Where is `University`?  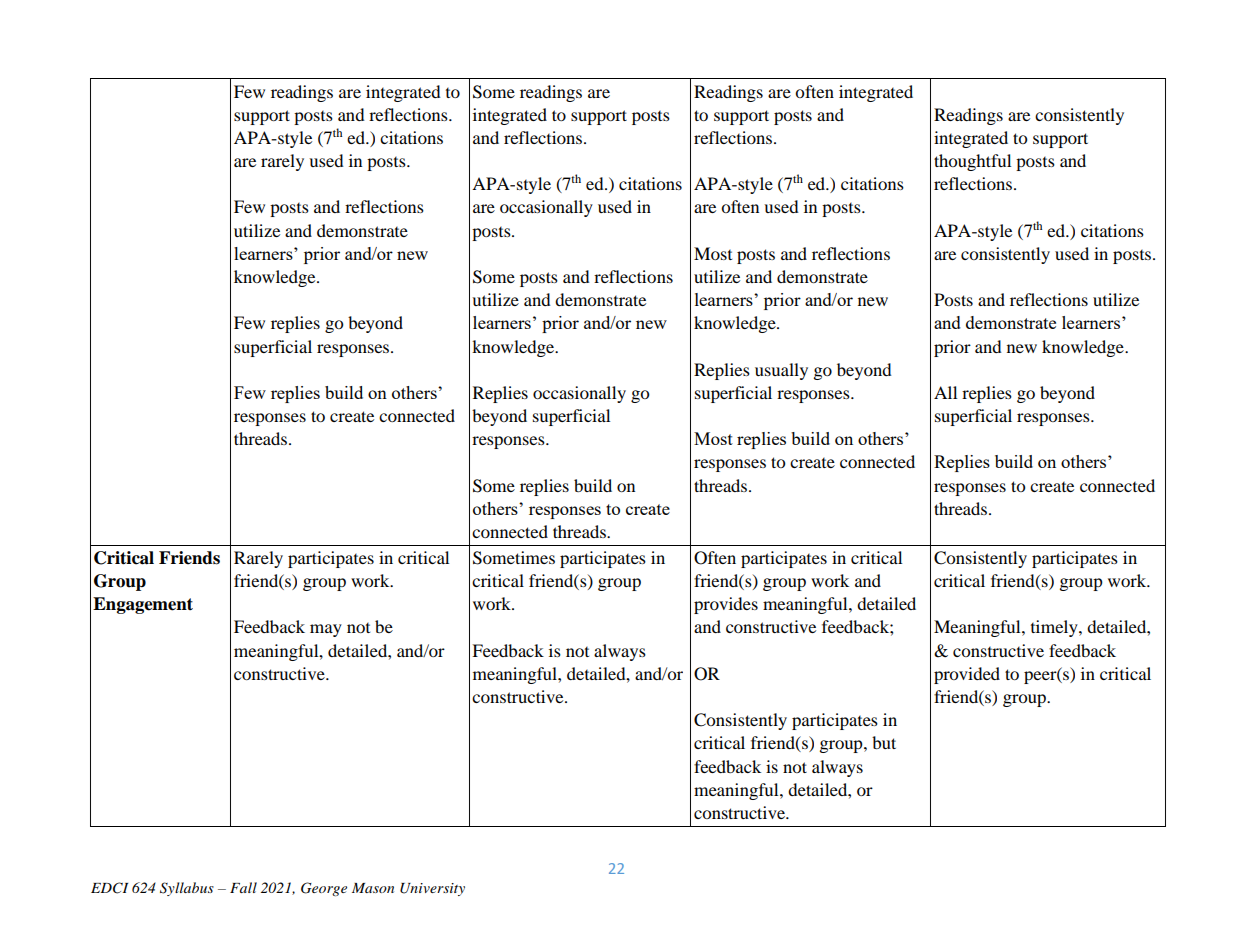 University is located at coordinates (432, 889).
